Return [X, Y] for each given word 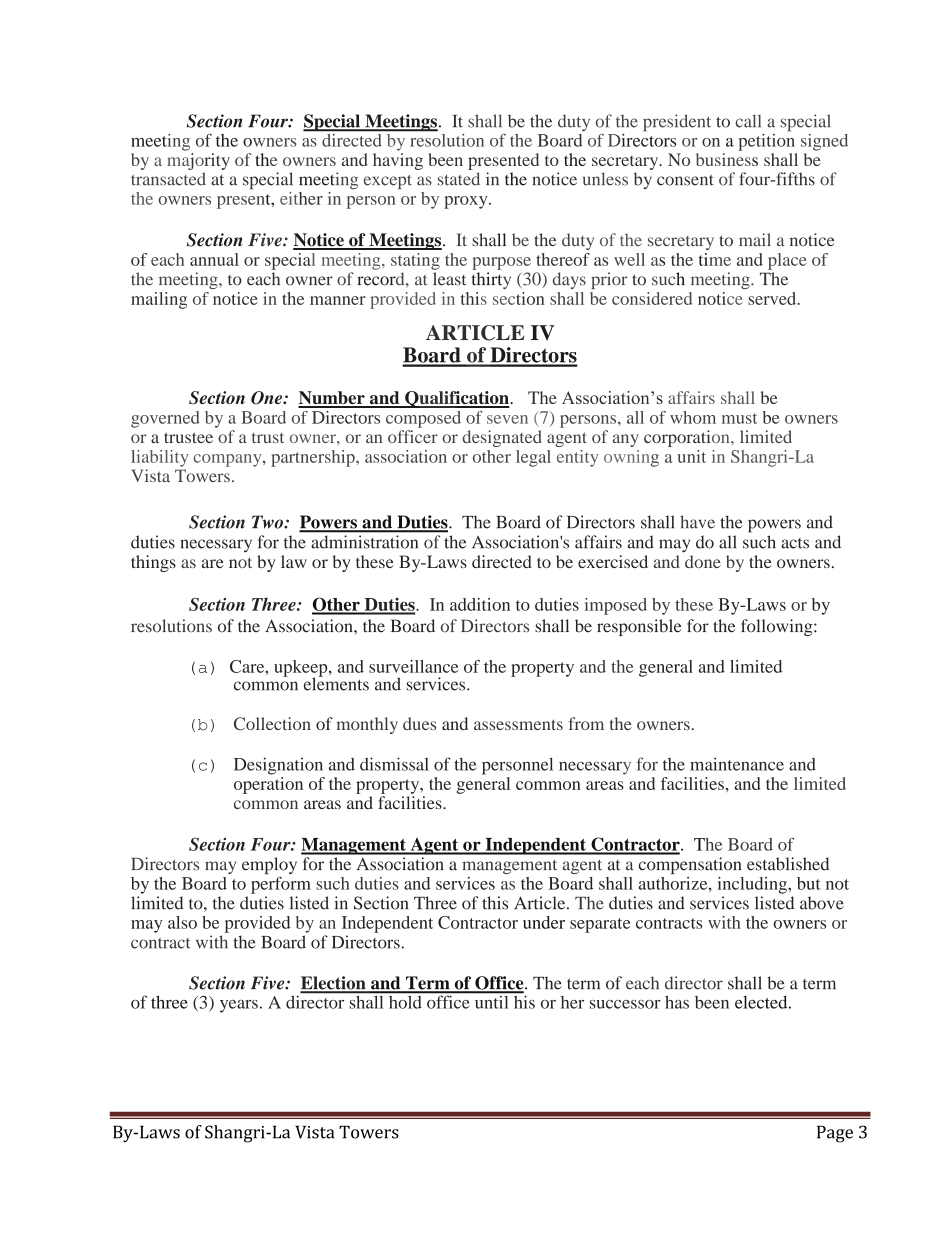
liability [160, 458]
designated [502, 438]
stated [459, 179]
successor [625, 1004]
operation [268, 785]
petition [766, 141]
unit [692, 456]
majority [198, 161]
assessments [518, 724]
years [239, 1006]
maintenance [737, 764]
